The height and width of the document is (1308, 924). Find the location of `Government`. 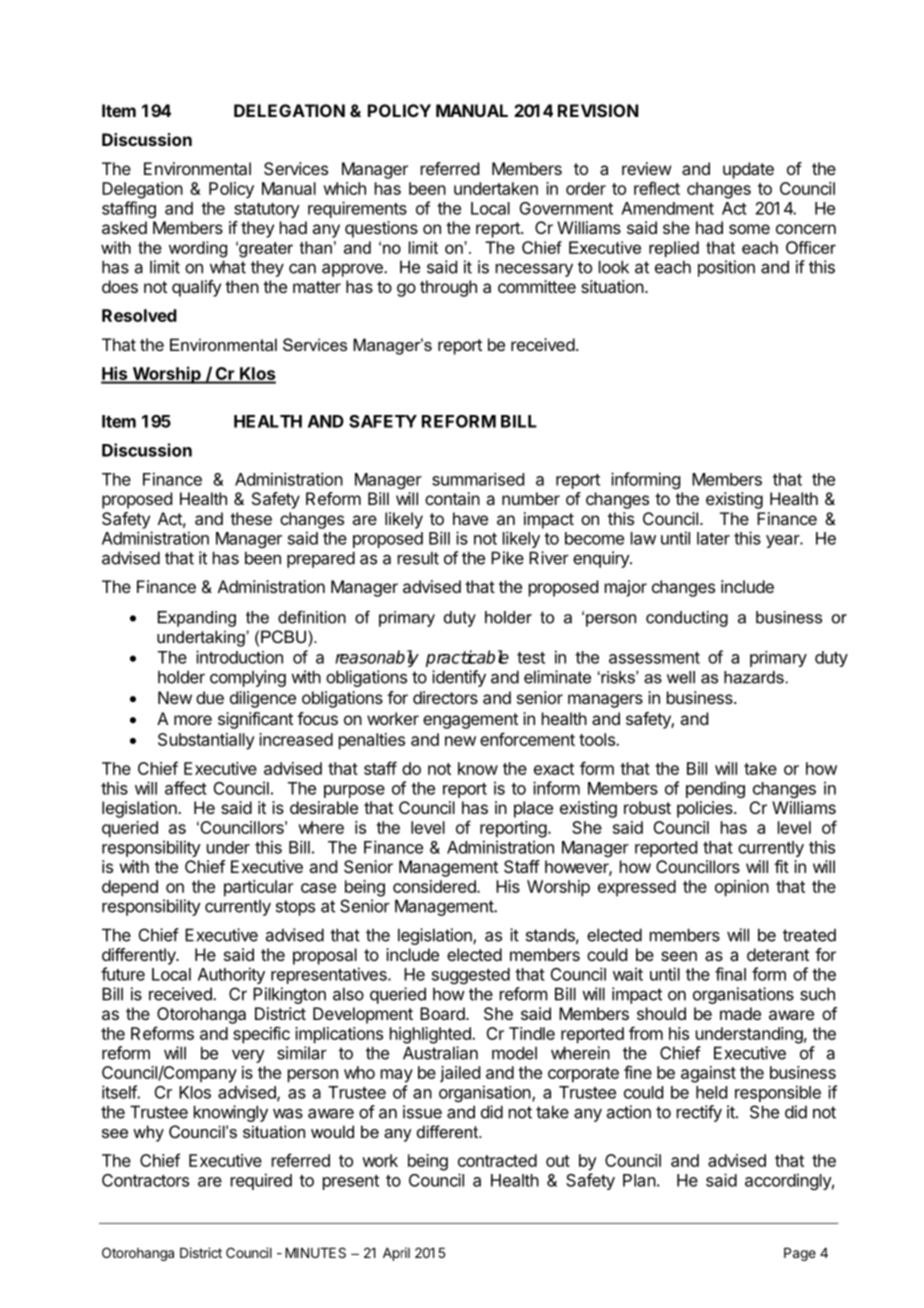

Government is located at coordinates (566, 208).
